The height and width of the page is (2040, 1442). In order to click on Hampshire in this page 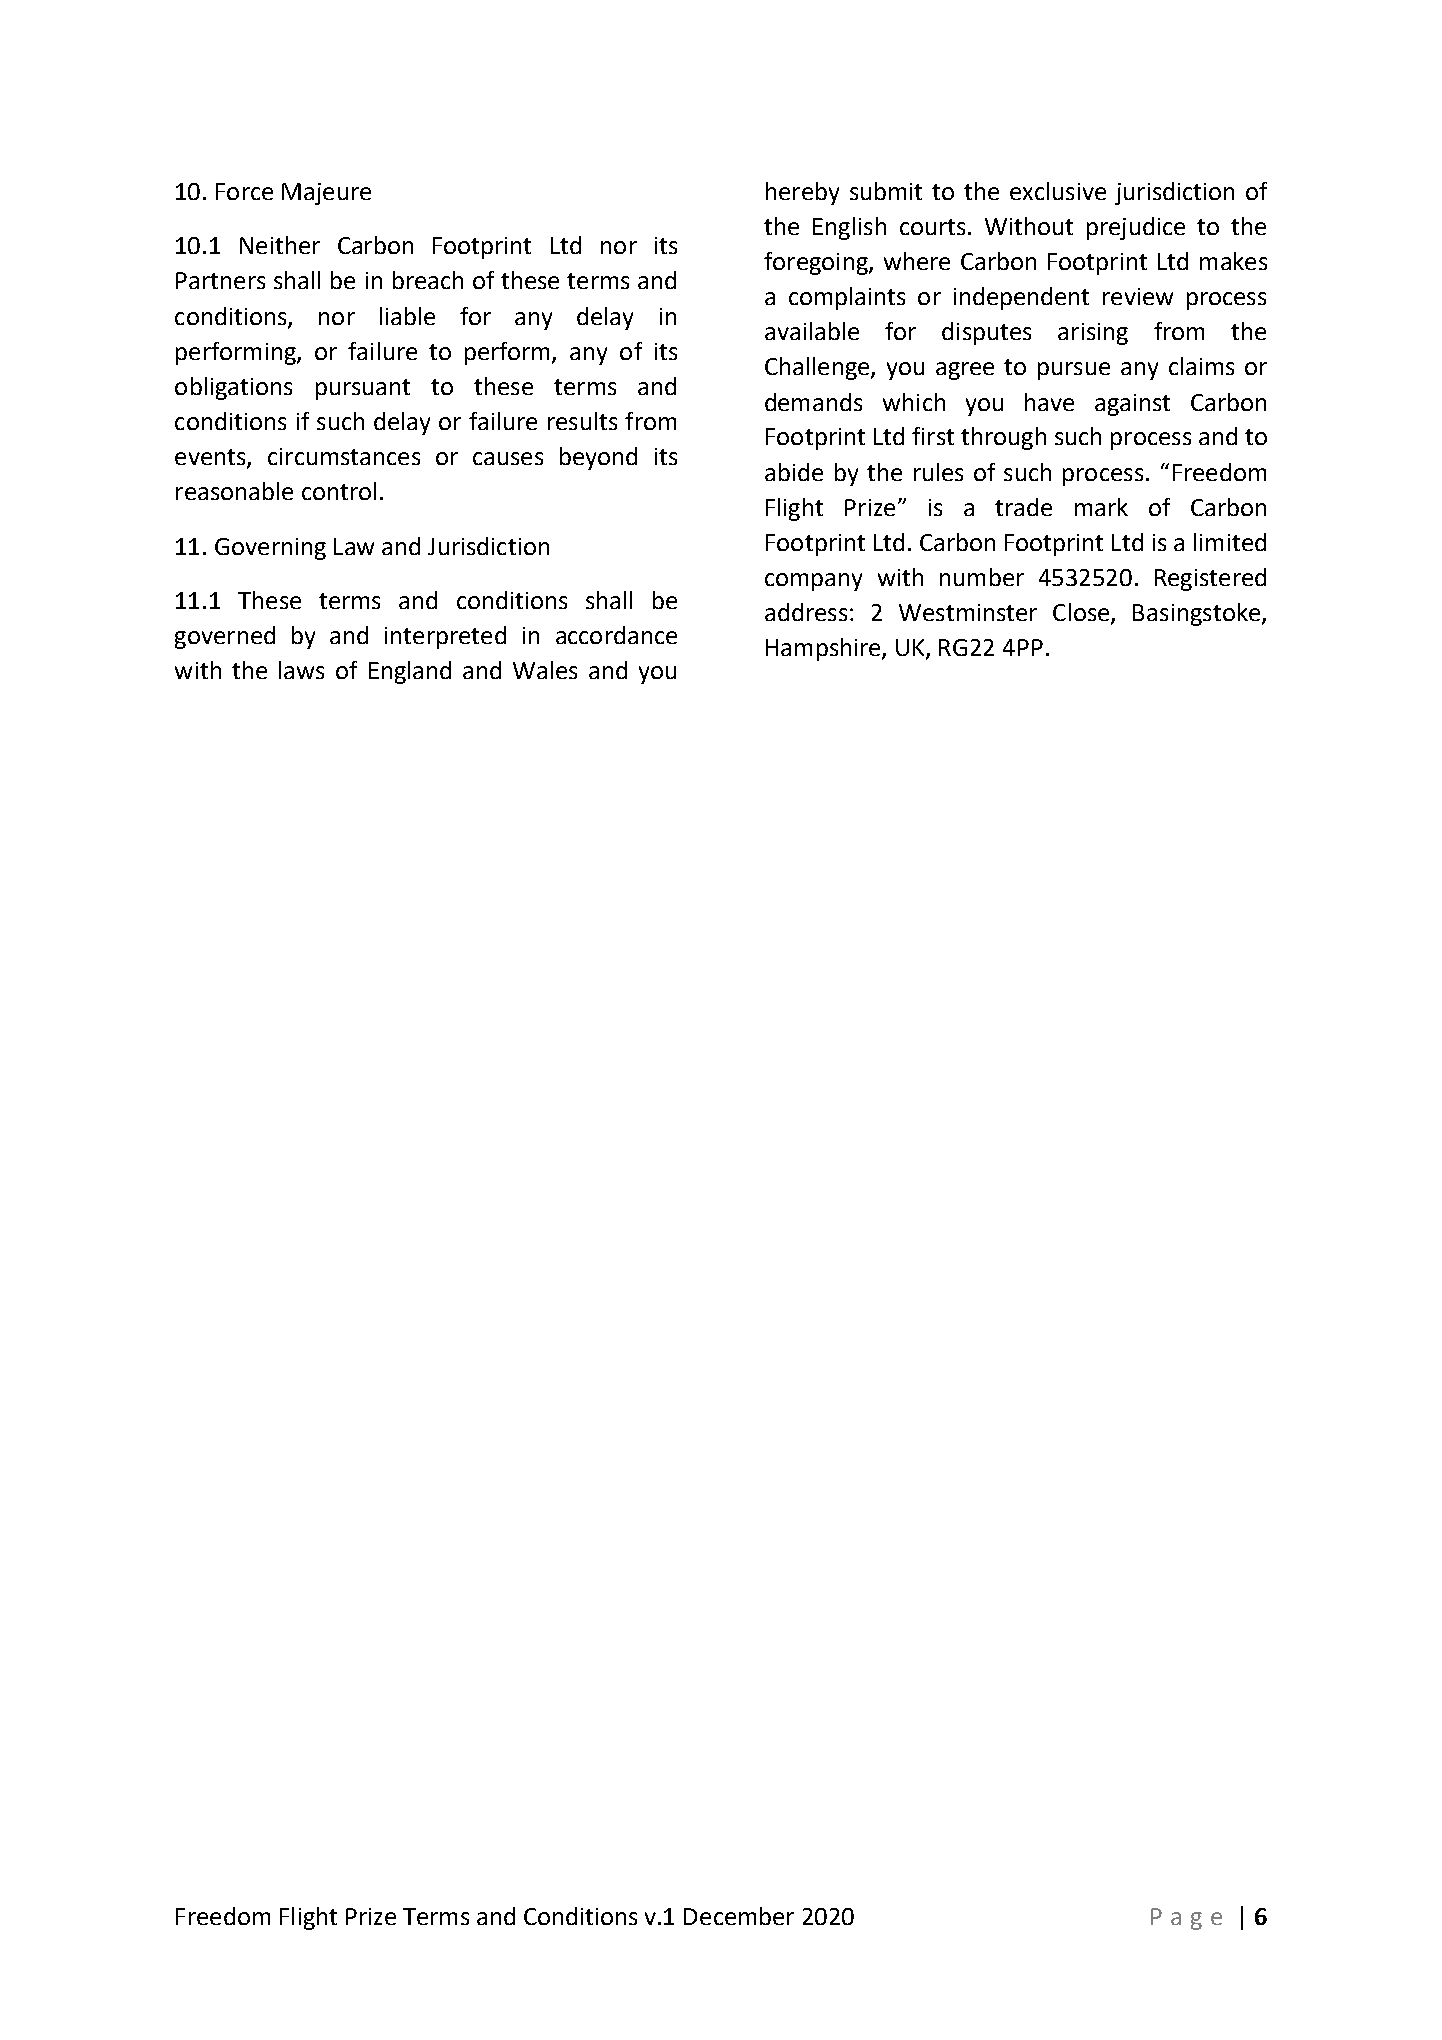, I will do `click(824, 649)`.
